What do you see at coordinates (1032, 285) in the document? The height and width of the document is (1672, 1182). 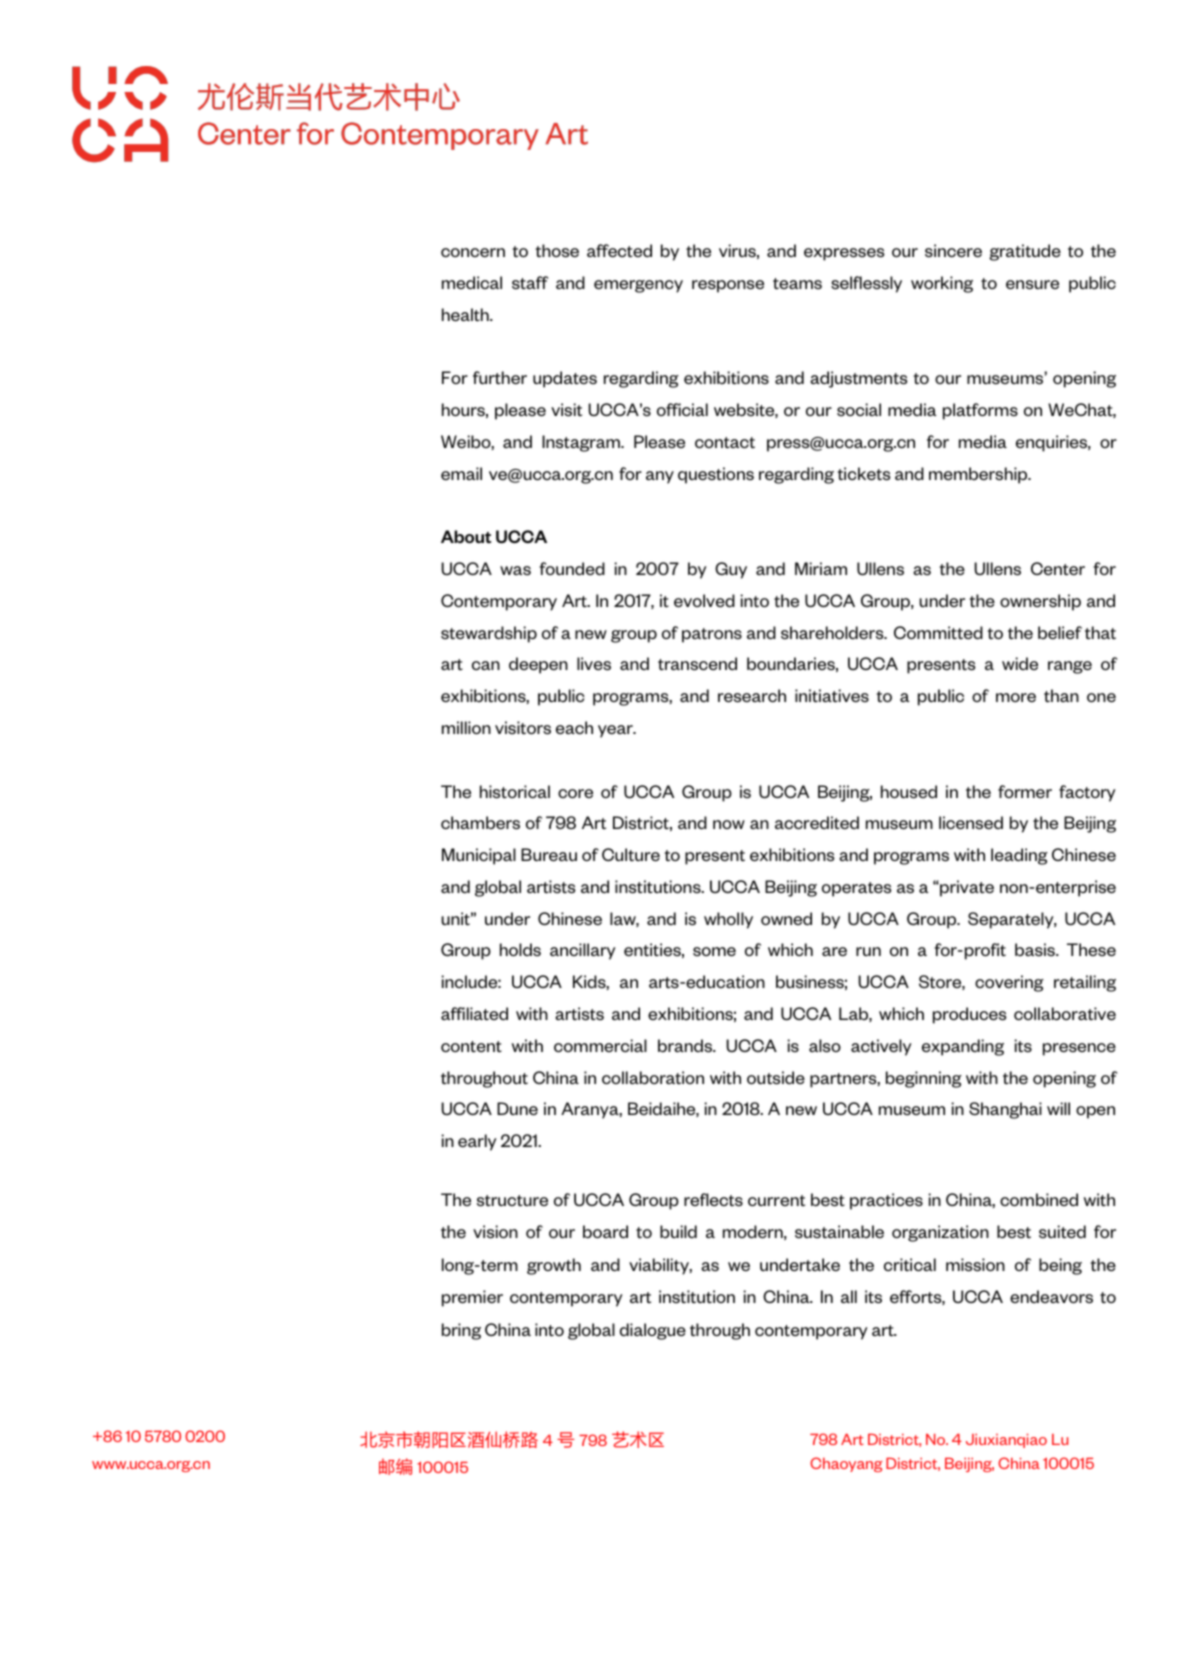 I see `ensure` at bounding box center [1032, 285].
